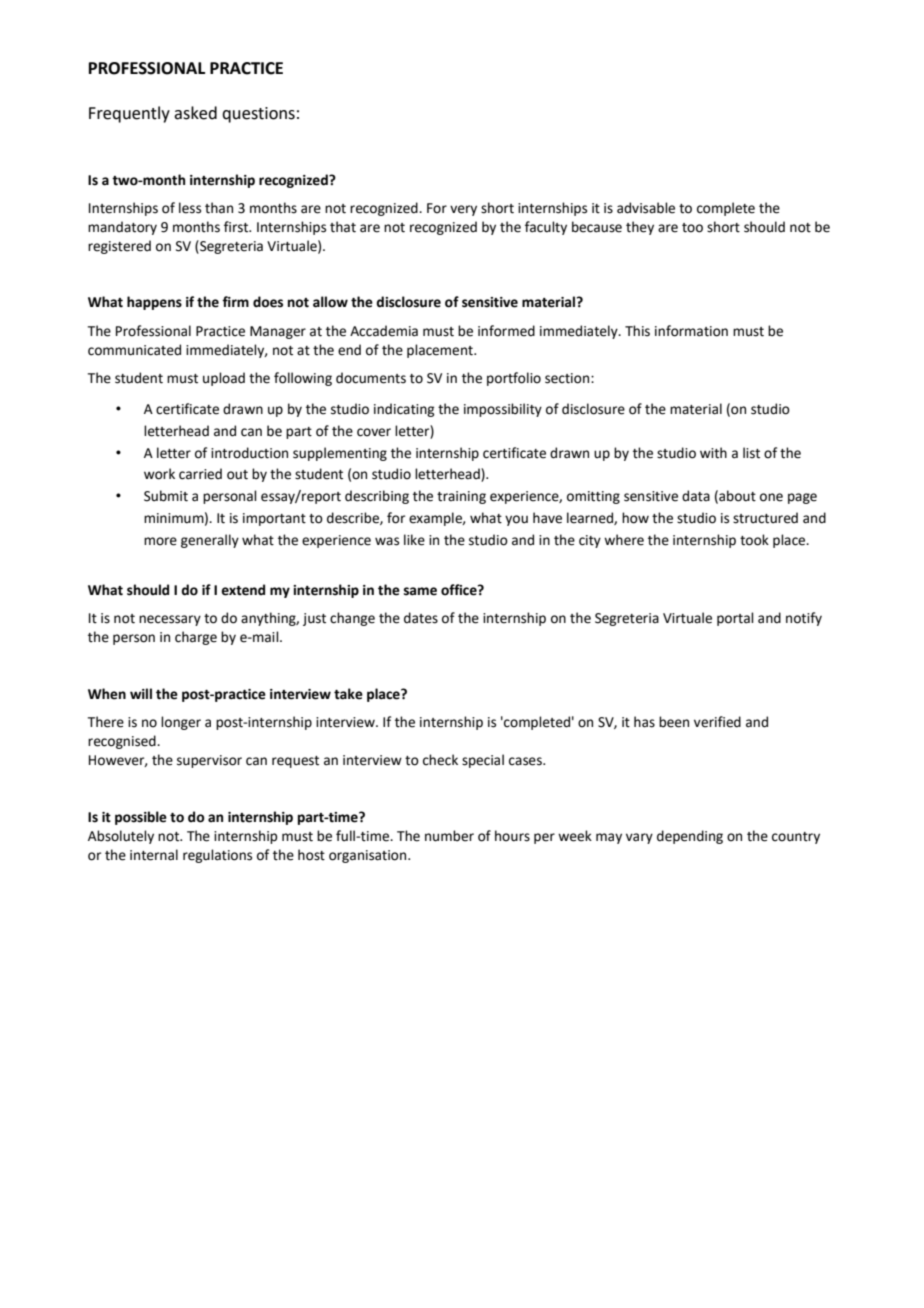 The height and width of the screenshot is (1308, 924). What do you see at coordinates (646, 208) in the screenshot?
I see `advisable` at bounding box center [646, 208].
